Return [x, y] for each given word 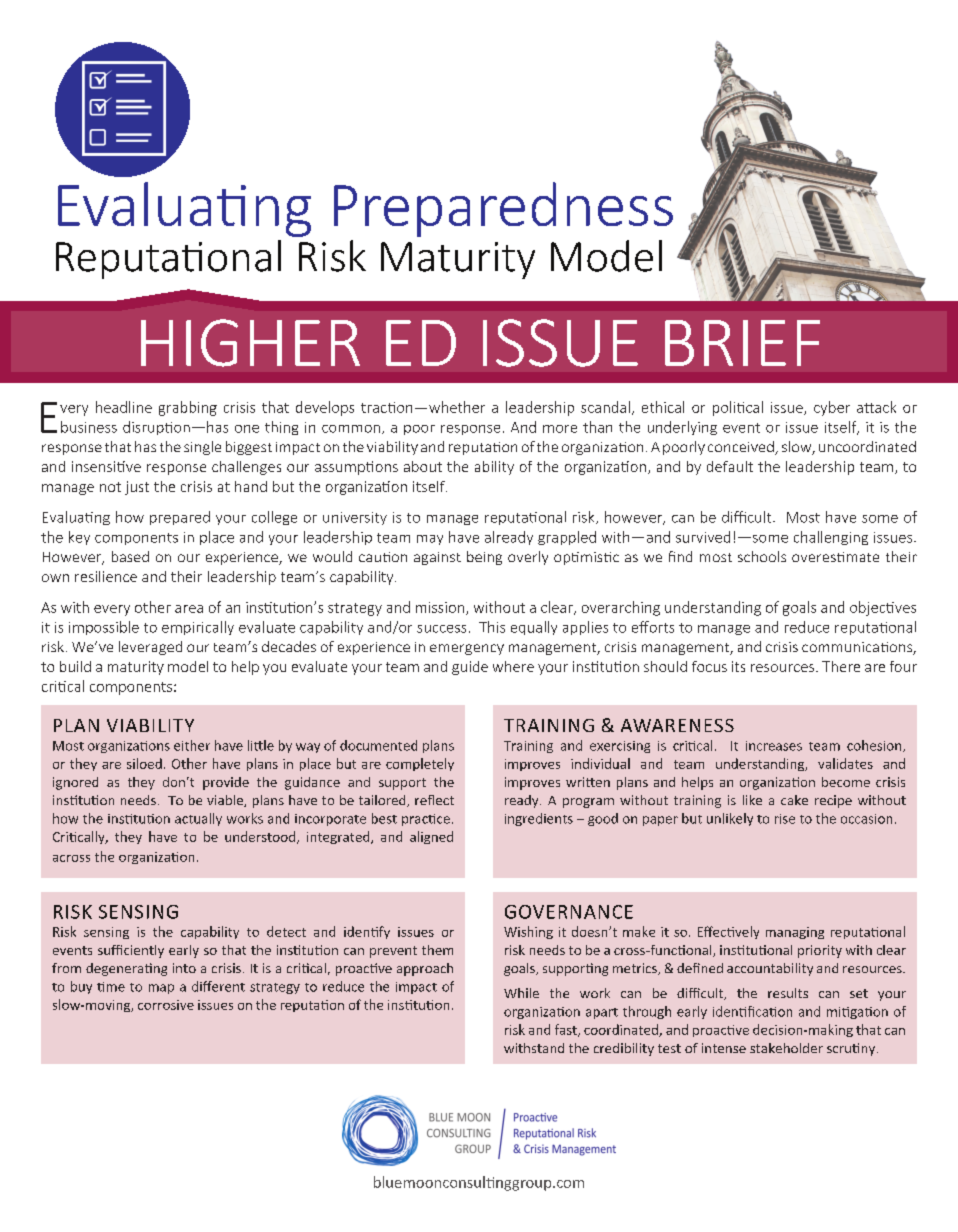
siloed [144, 763]
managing [795, 933]
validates [845, 763]
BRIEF [742, 343]
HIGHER [250, 343]
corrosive [166, 1005]
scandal [605, 407]
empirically [198, 628]
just [137, 488]
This [492, 627]
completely [420, 764]
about [423, 466]
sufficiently [131, 951]
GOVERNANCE [569, 912]
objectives [883, 608]
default [730, 466]
